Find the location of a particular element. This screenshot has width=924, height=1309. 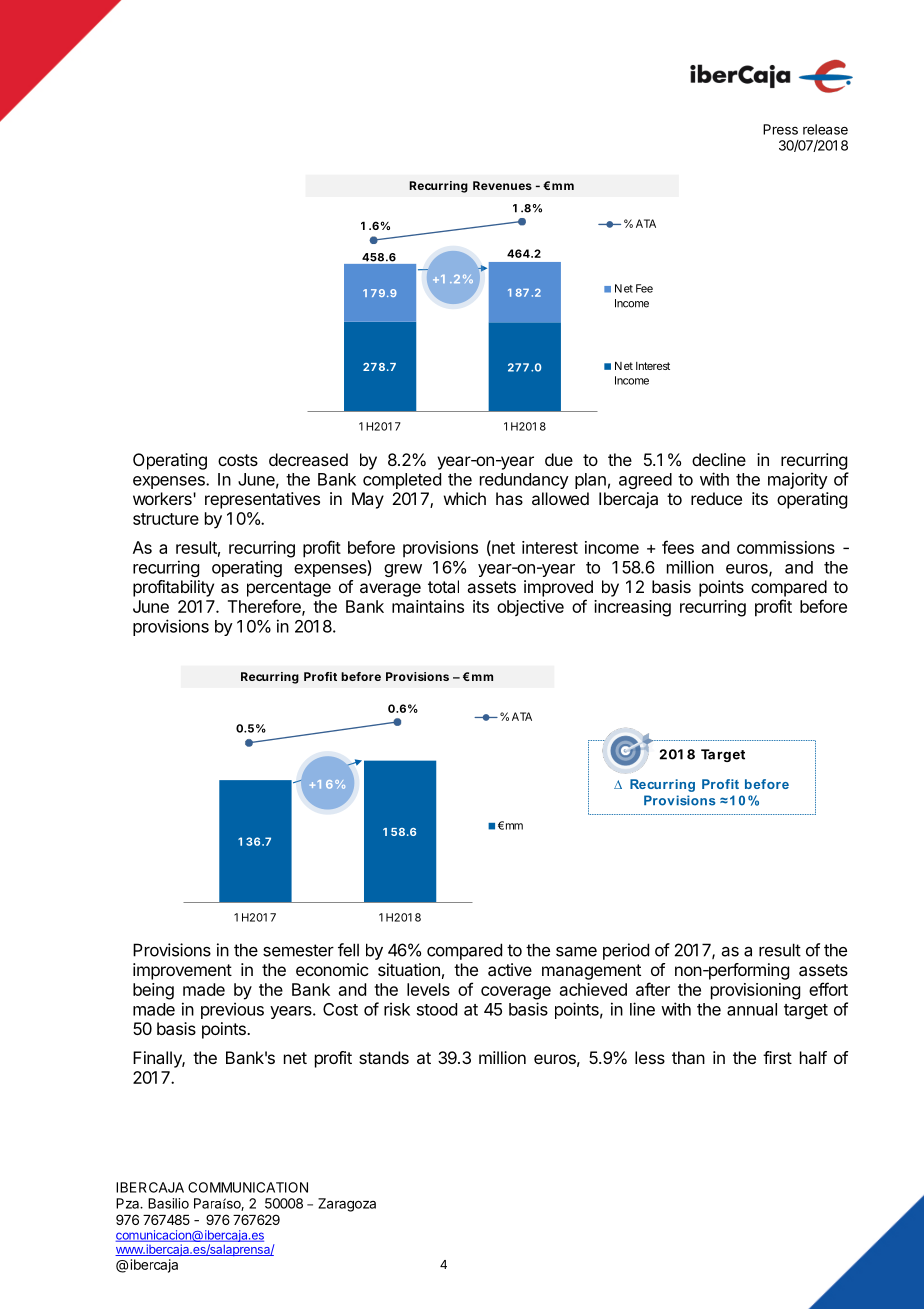

decreased is located at coordinates (308, 459).
